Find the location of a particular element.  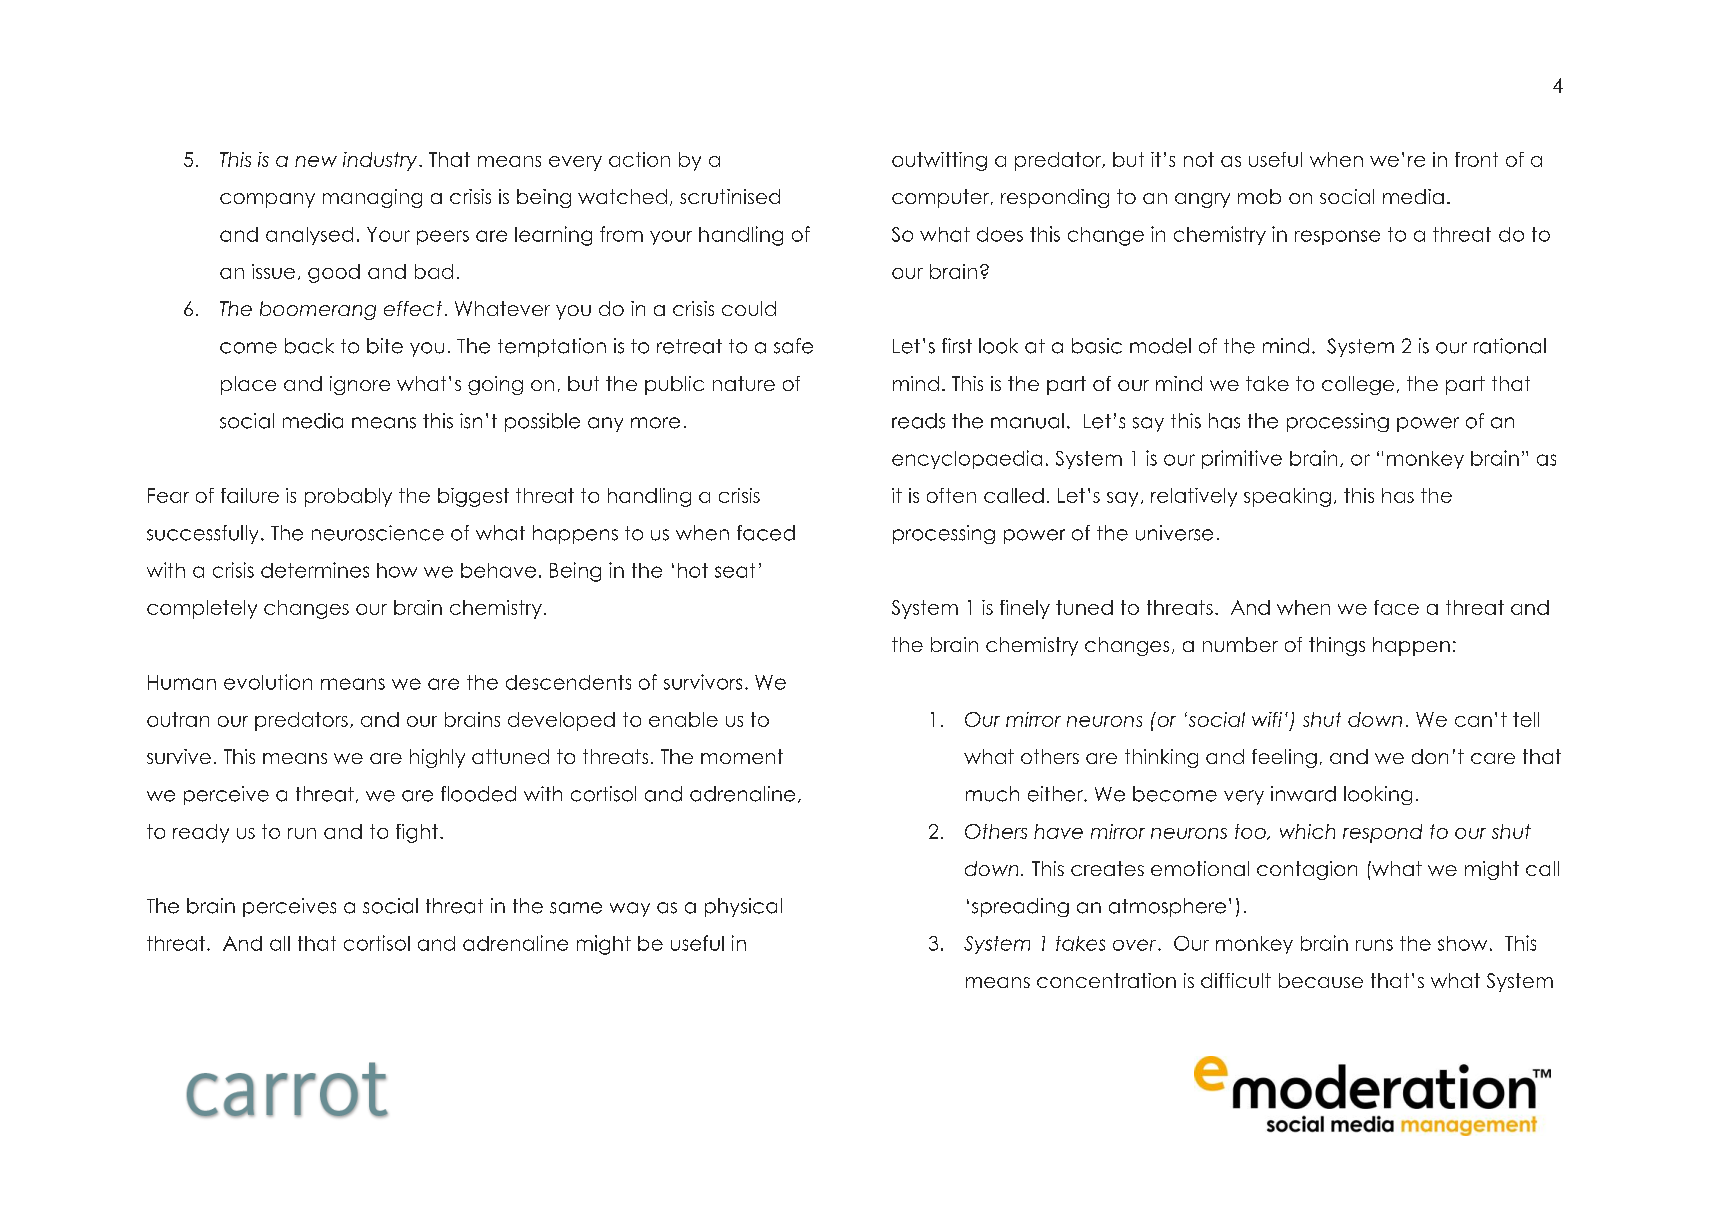

evolution is located at coordinates (268, 682).
